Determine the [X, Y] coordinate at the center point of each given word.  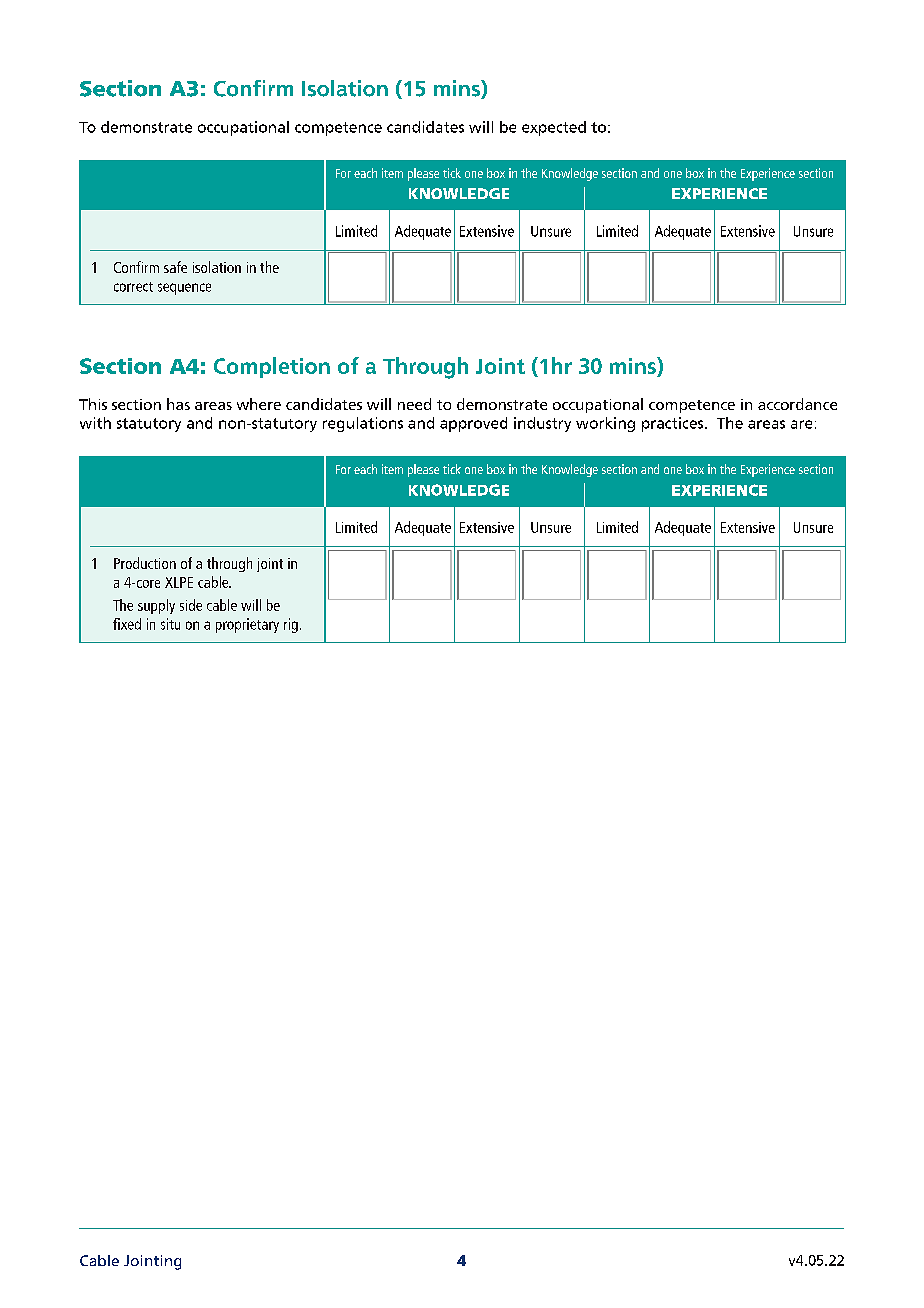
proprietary [247, 625]
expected [554, 128]
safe [175, 267]
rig [291, 625]
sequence [184, 289]
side [191, 605]
